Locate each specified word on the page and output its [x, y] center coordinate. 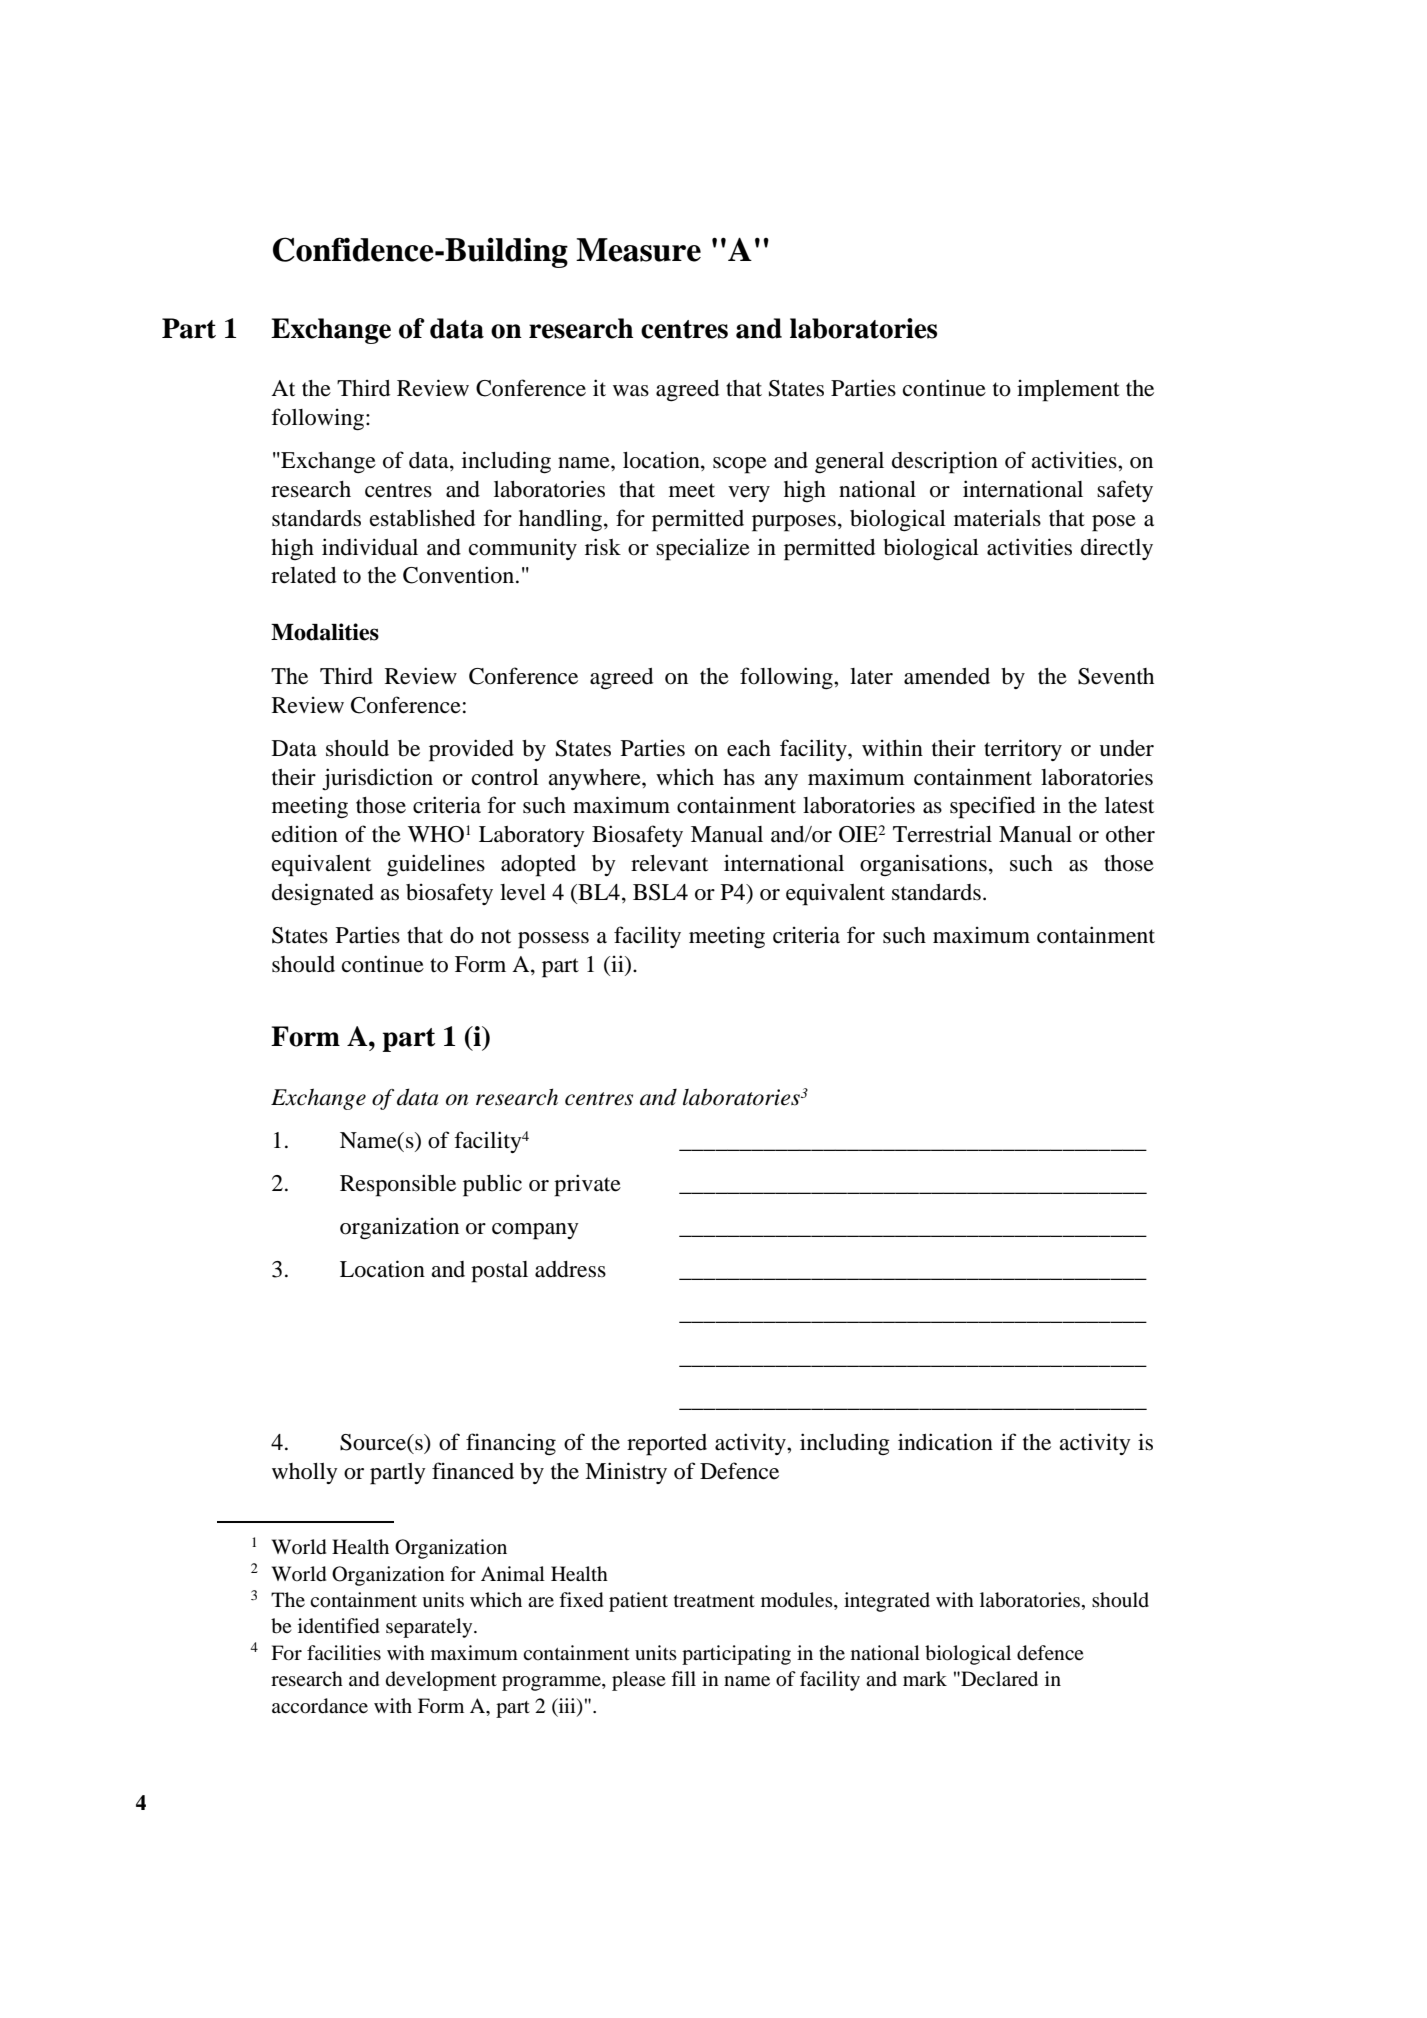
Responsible [398, 1185]
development [441, 1681]
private [587, 1185]
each [749, 748]
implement [1068, 390]
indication [945, 1442]
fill [683, 1678]
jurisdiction [377, 779]
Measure [638, 250]
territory [1023, 750]
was [631, 391]
